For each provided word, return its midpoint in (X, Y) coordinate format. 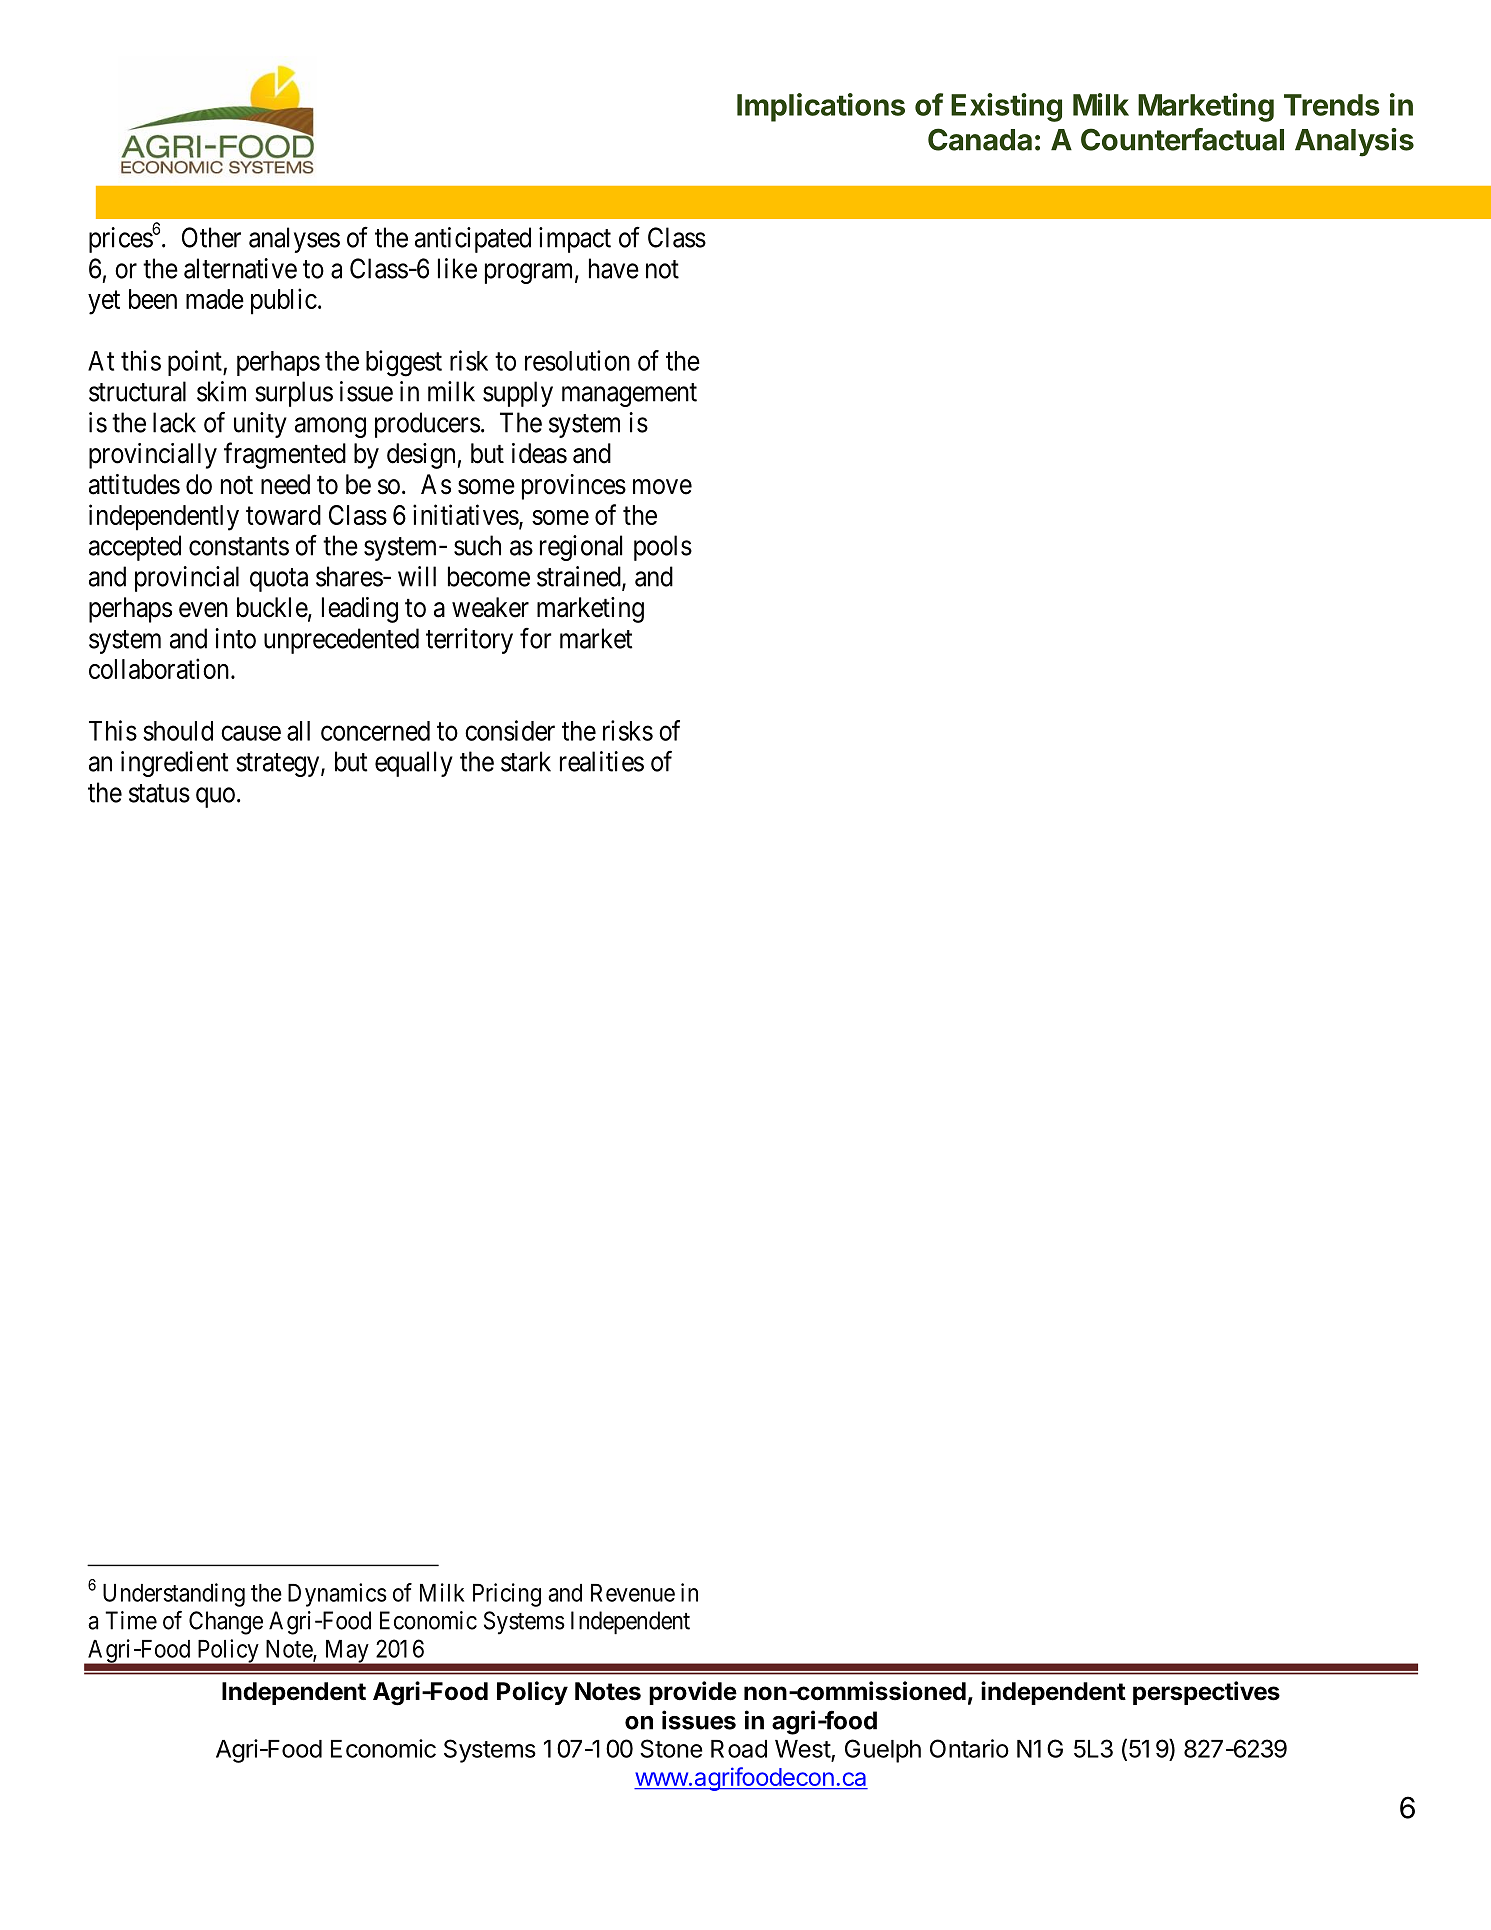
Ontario (969, 1748)
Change (226, 1623)
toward (283, 515)
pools (663, 548)
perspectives (1206, 1693)
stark (526, 761)
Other (211, 237)
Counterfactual (1182, 139)
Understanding (174, 1595)
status (159, 793)
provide (693, 1693)
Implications (821, 107)
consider (510, 730)
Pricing (507, 1595)
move (662, 487)
